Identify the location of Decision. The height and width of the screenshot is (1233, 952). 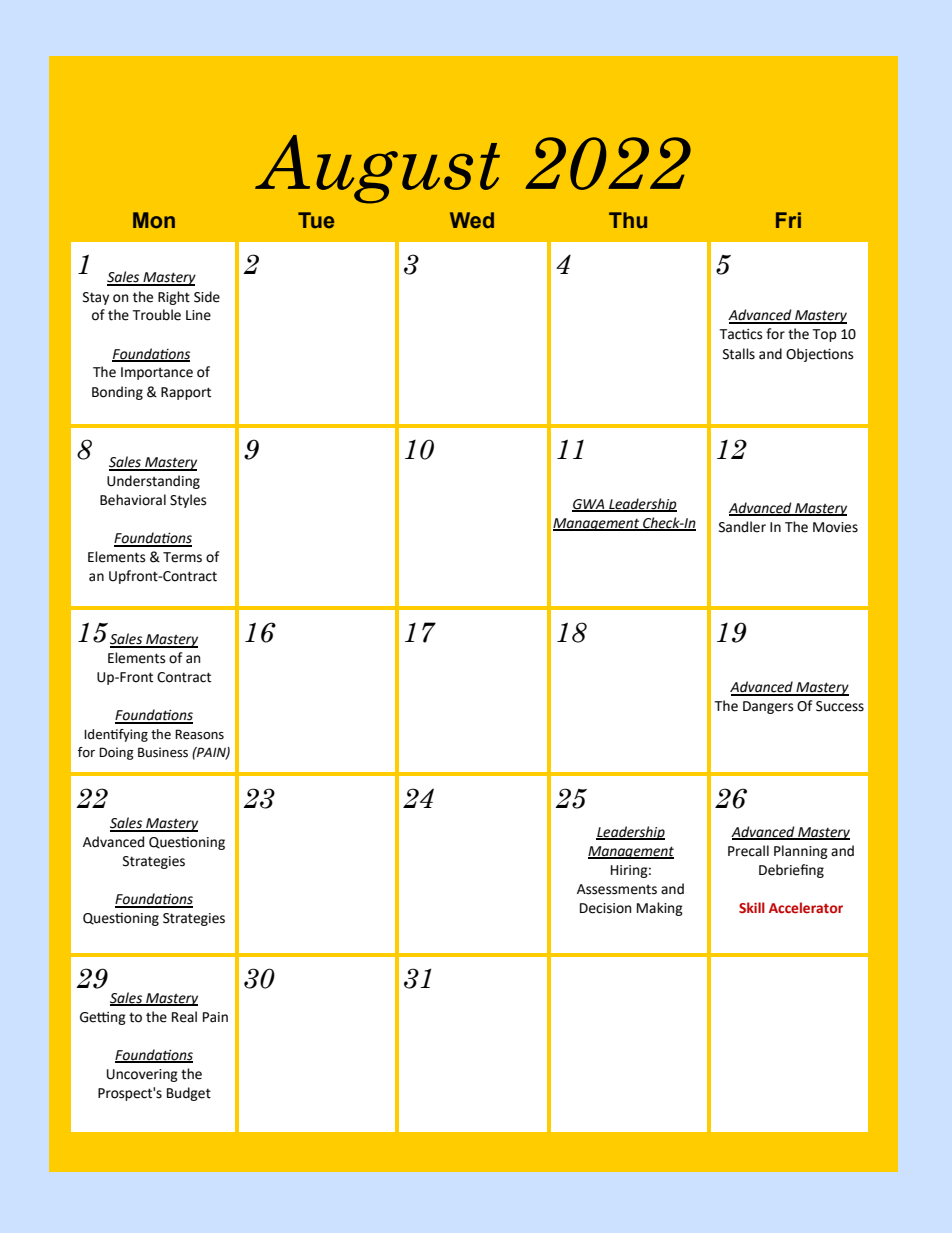
(605, 908).
